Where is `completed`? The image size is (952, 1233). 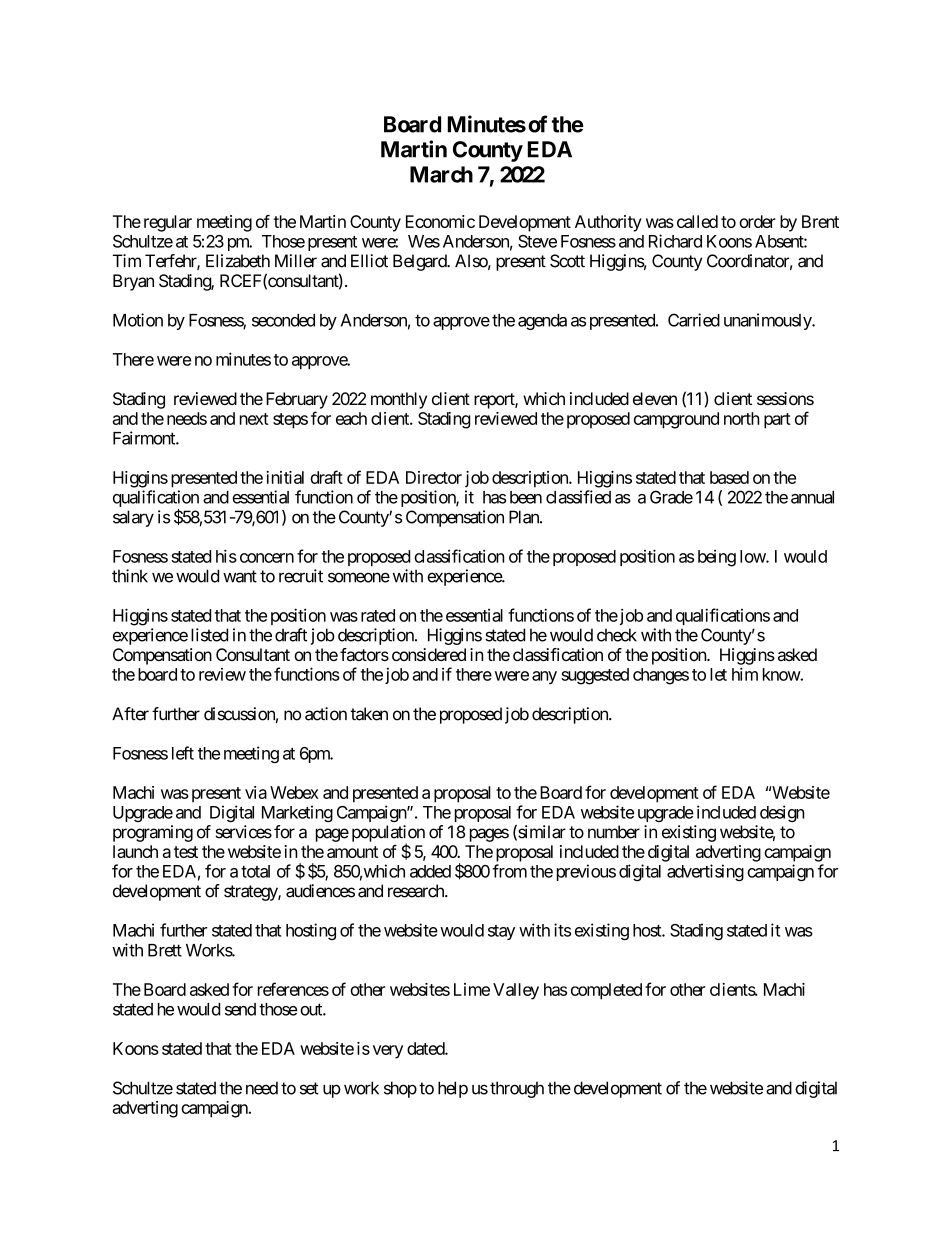 completed is located at coordinates (606, 991).
